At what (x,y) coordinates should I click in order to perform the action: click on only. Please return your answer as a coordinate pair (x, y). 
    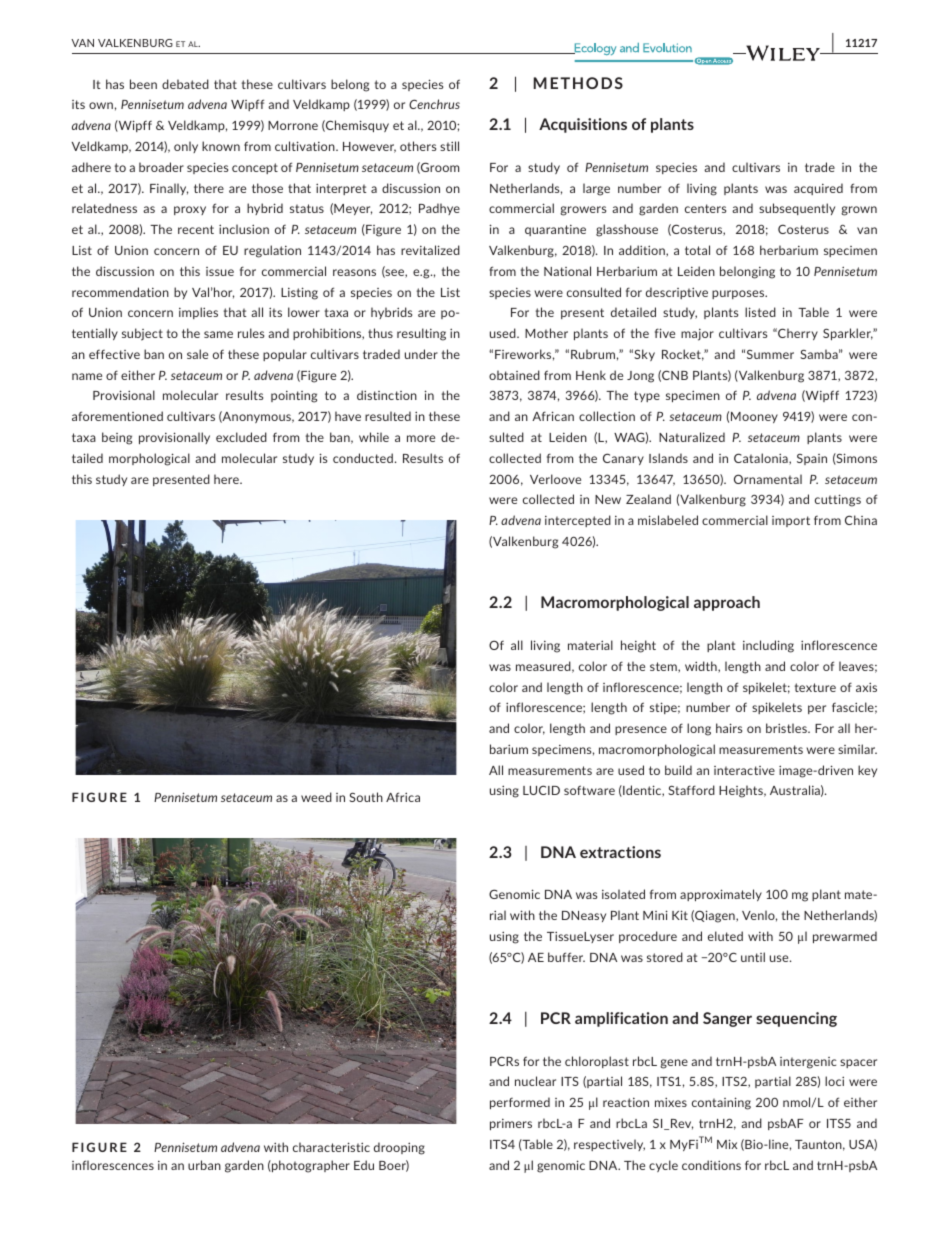
    Looking at the image, I should click on (186, 147).
